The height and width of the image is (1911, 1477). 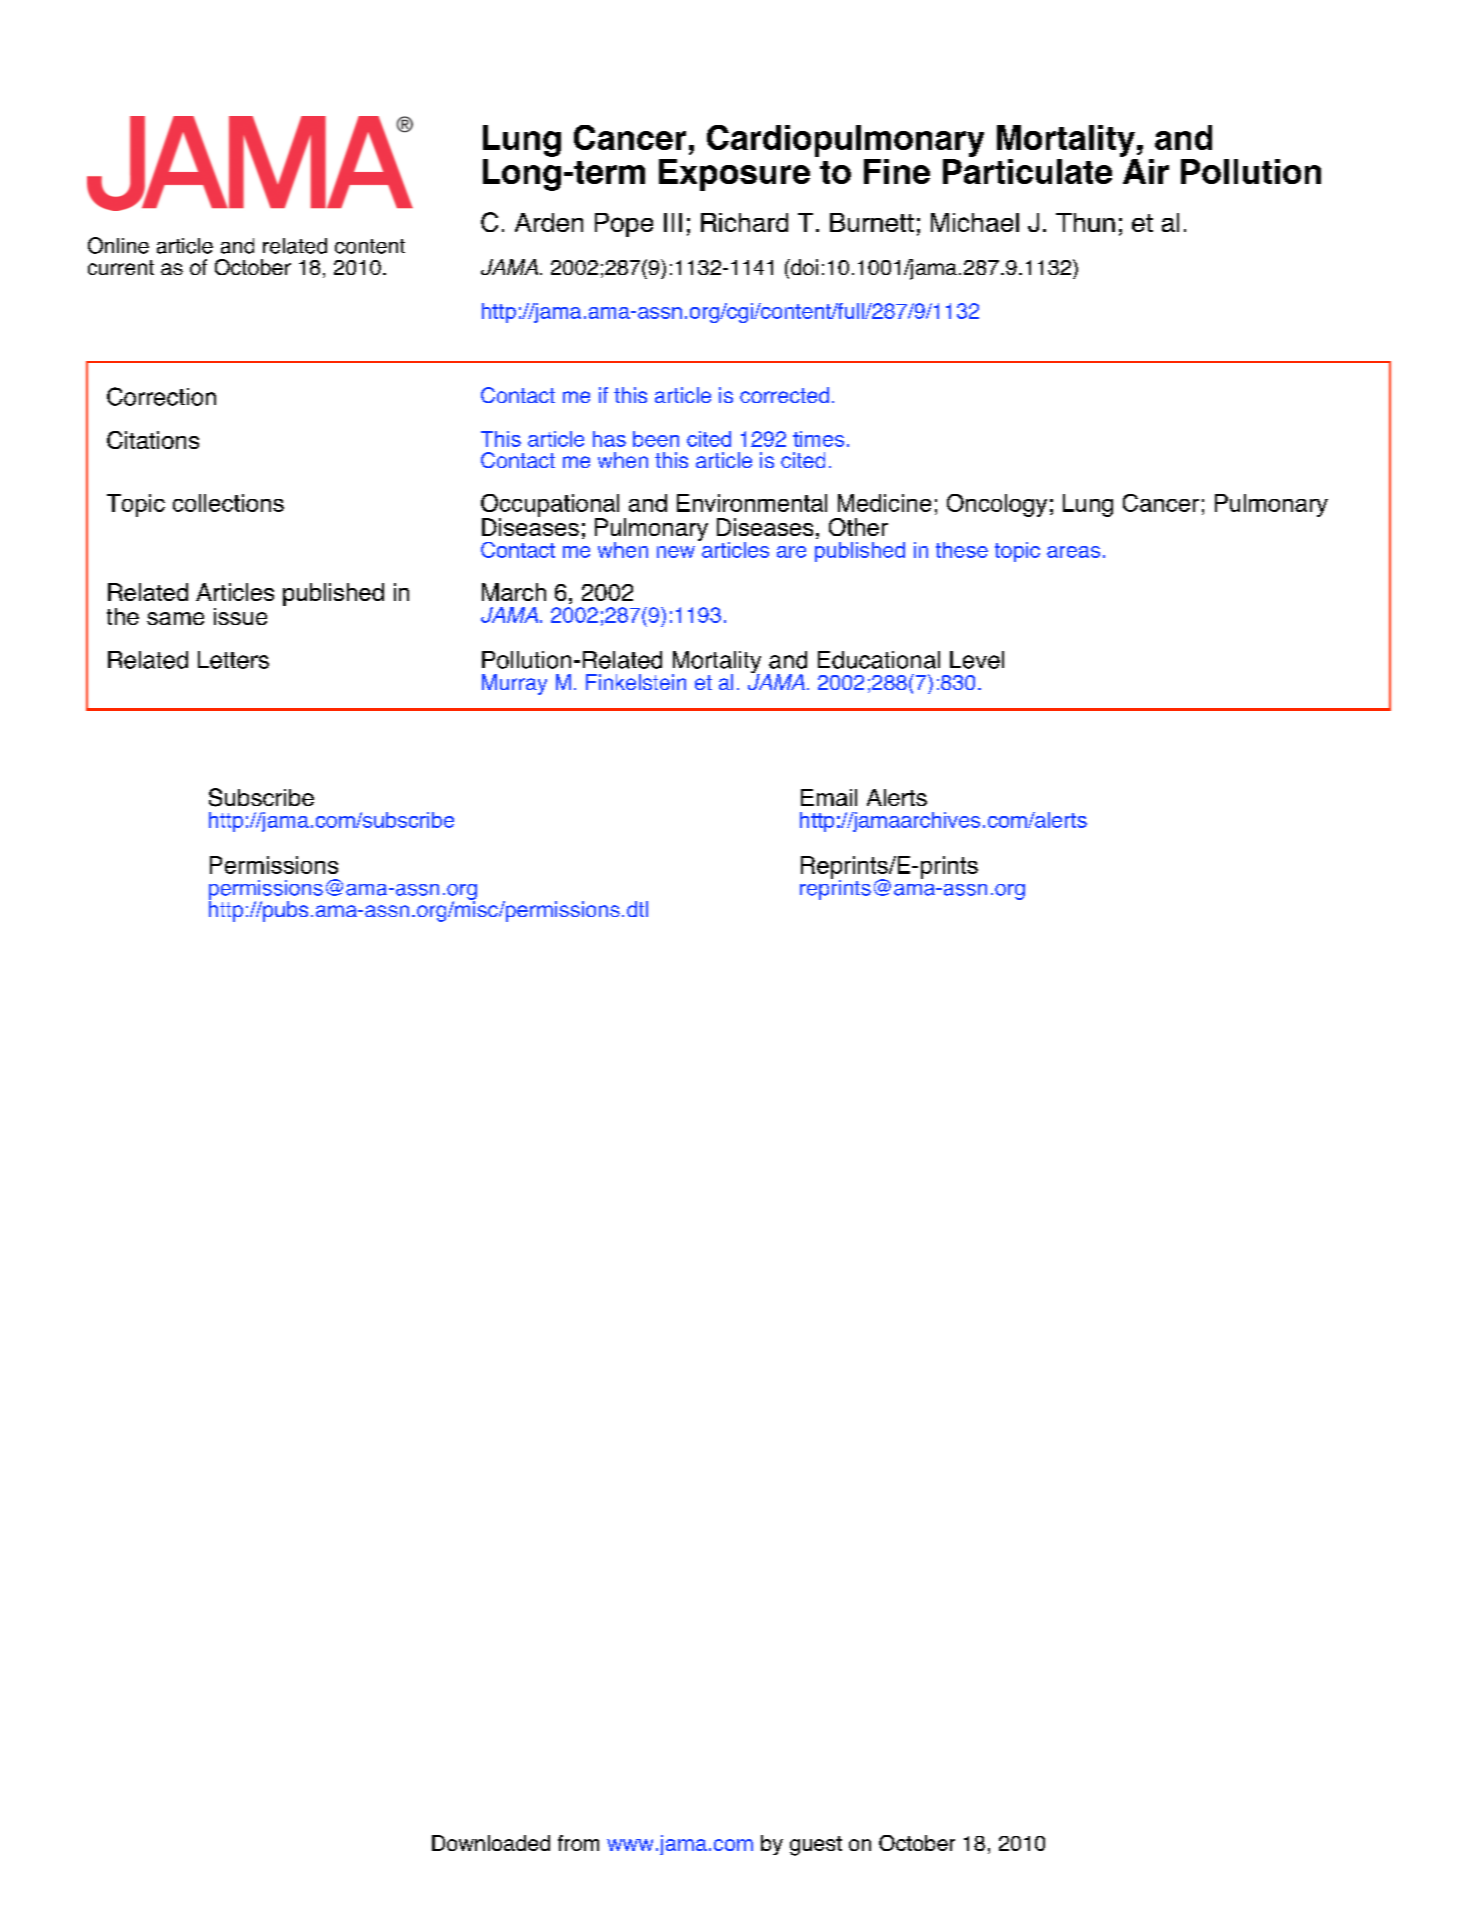 I want to click on Level, so click(x=977, y=660).
